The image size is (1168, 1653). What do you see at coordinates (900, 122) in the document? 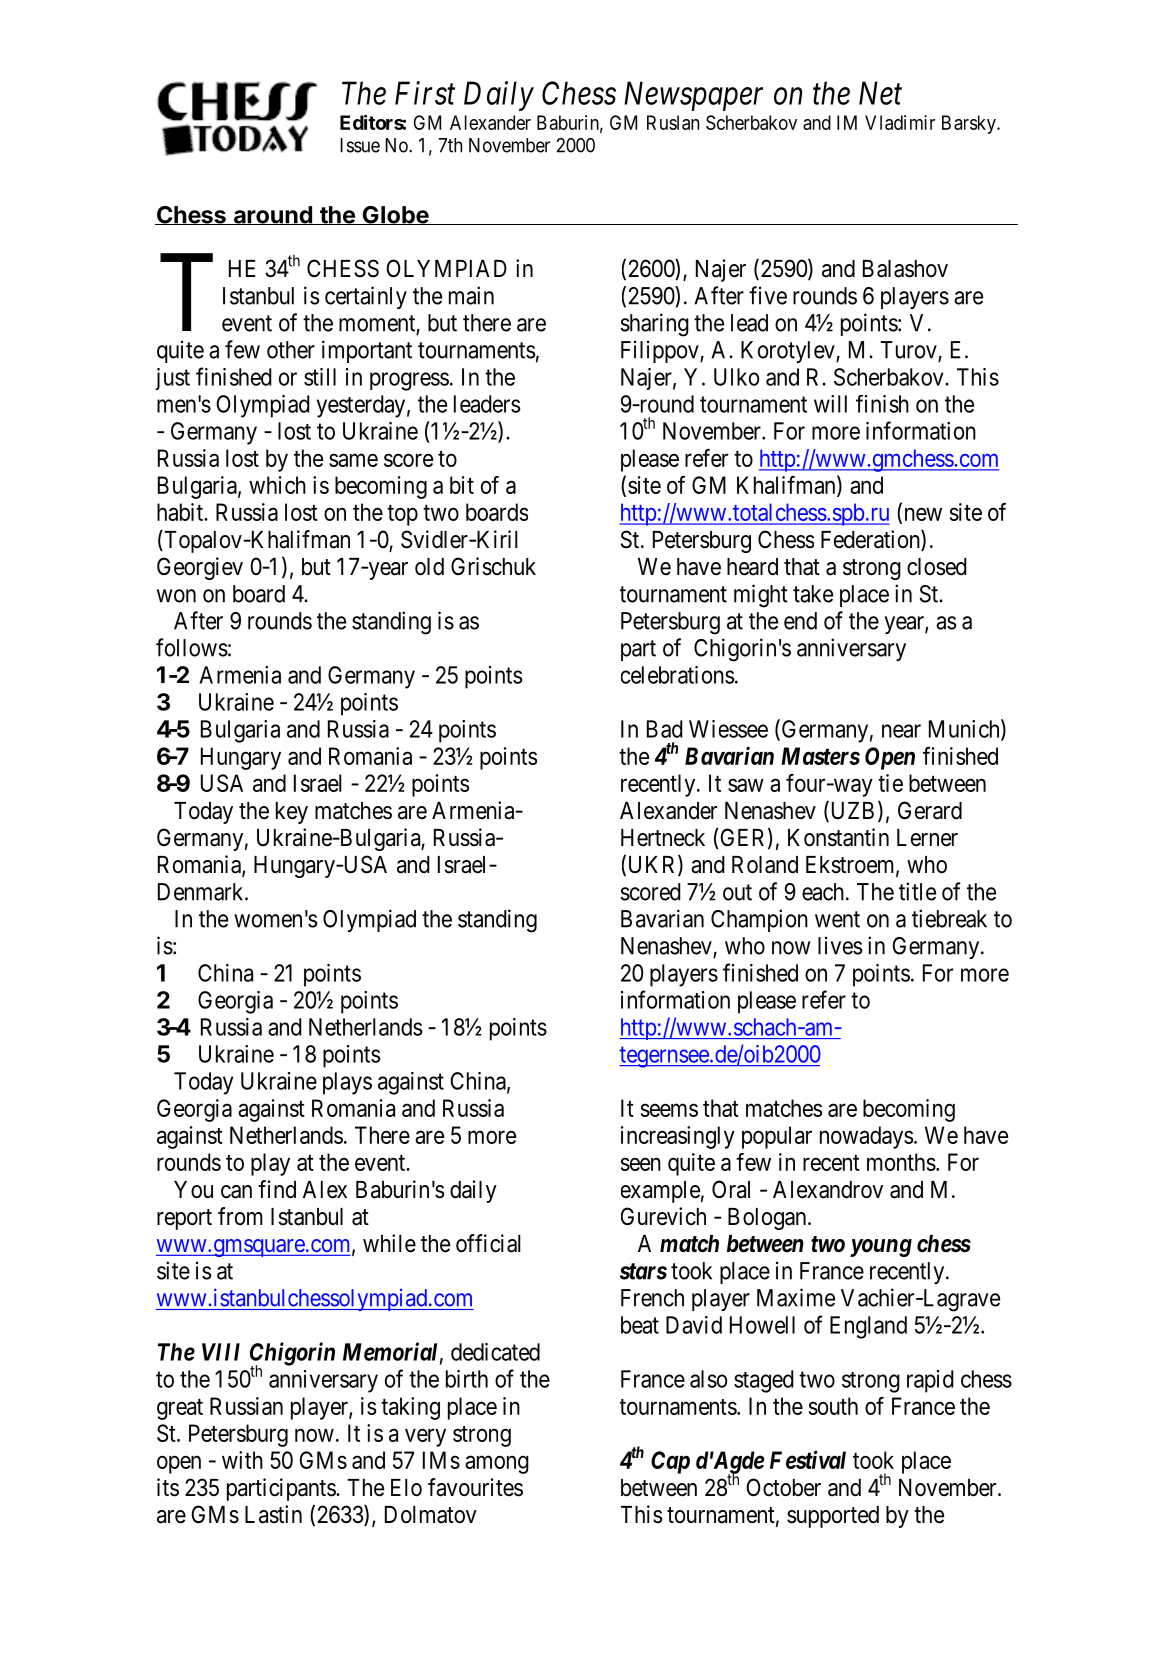
I see `Vladimir` at bounding box center [900, 122].
